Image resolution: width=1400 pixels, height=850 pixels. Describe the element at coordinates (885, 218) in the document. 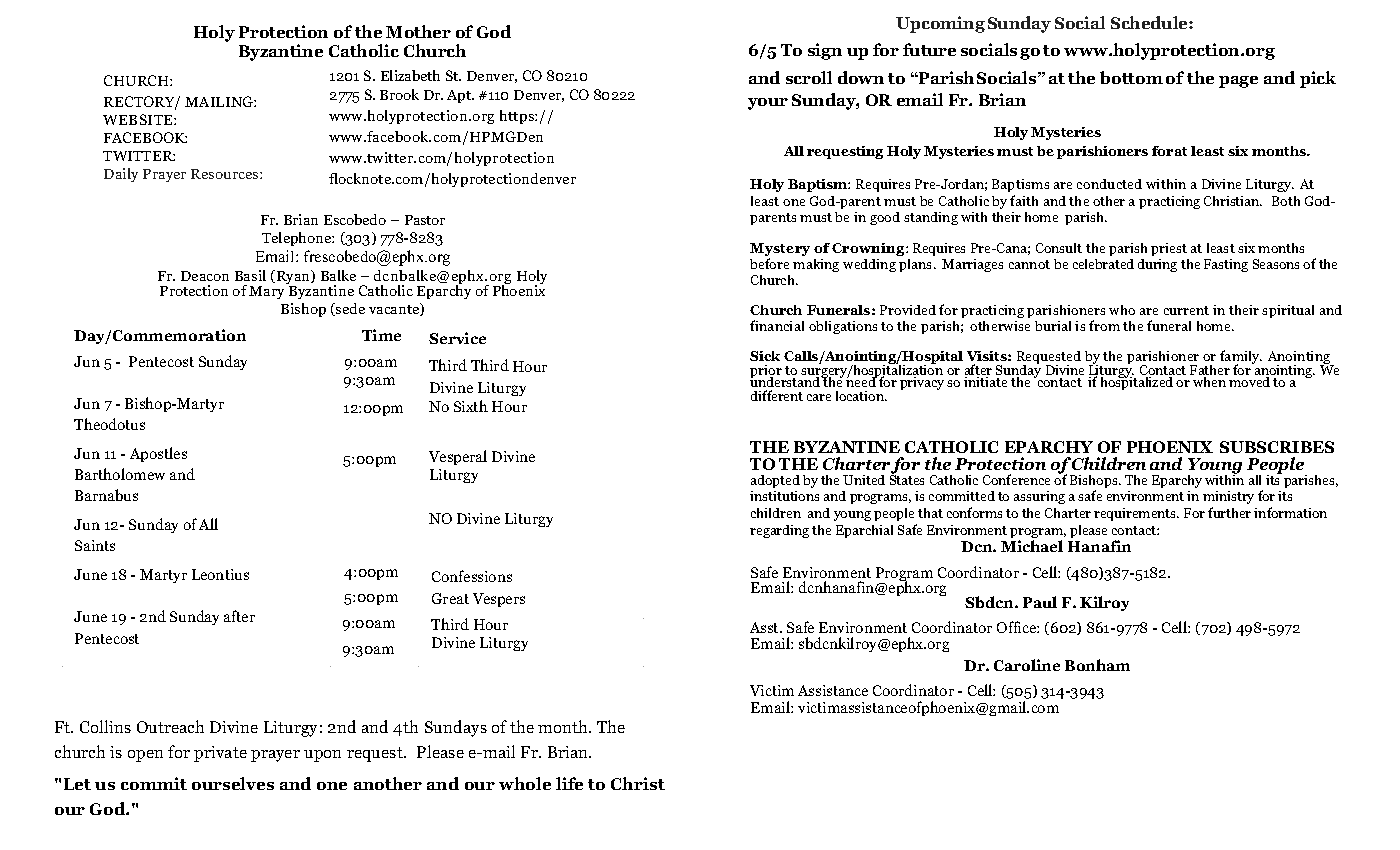

I see `good` at that location.
